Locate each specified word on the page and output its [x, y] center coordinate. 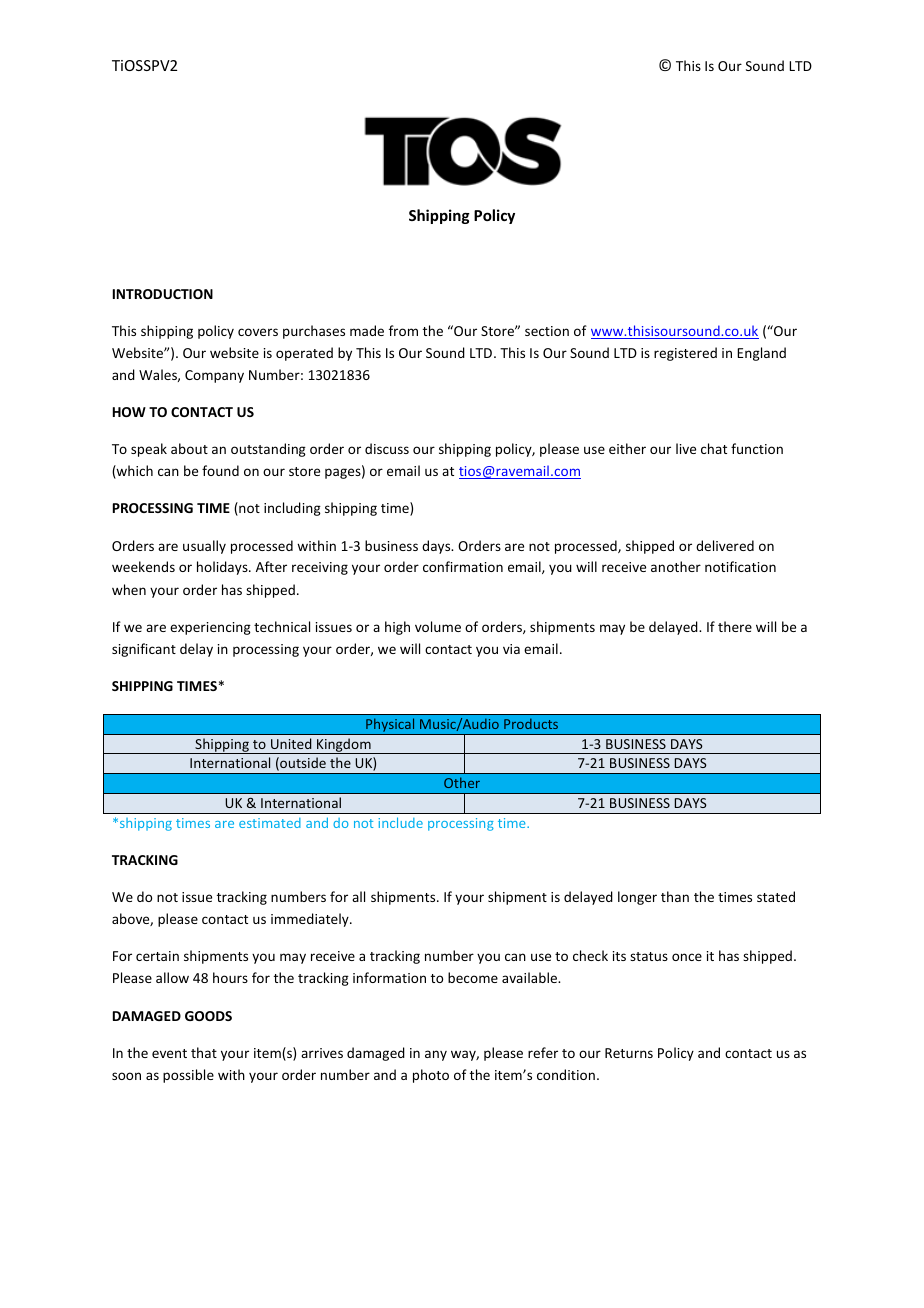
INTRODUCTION [163, 294]
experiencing [210, 628]
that [204, 1052]
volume [438, 626]
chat [714, 448]
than [675, 896]
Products [531, 723]
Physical [390, 726]
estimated [270, 823]
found [220, 470]
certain [157, 956]
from [403, 330]
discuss [387, 448]
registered [685, 354]
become [473, 977]
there [735, 626]
